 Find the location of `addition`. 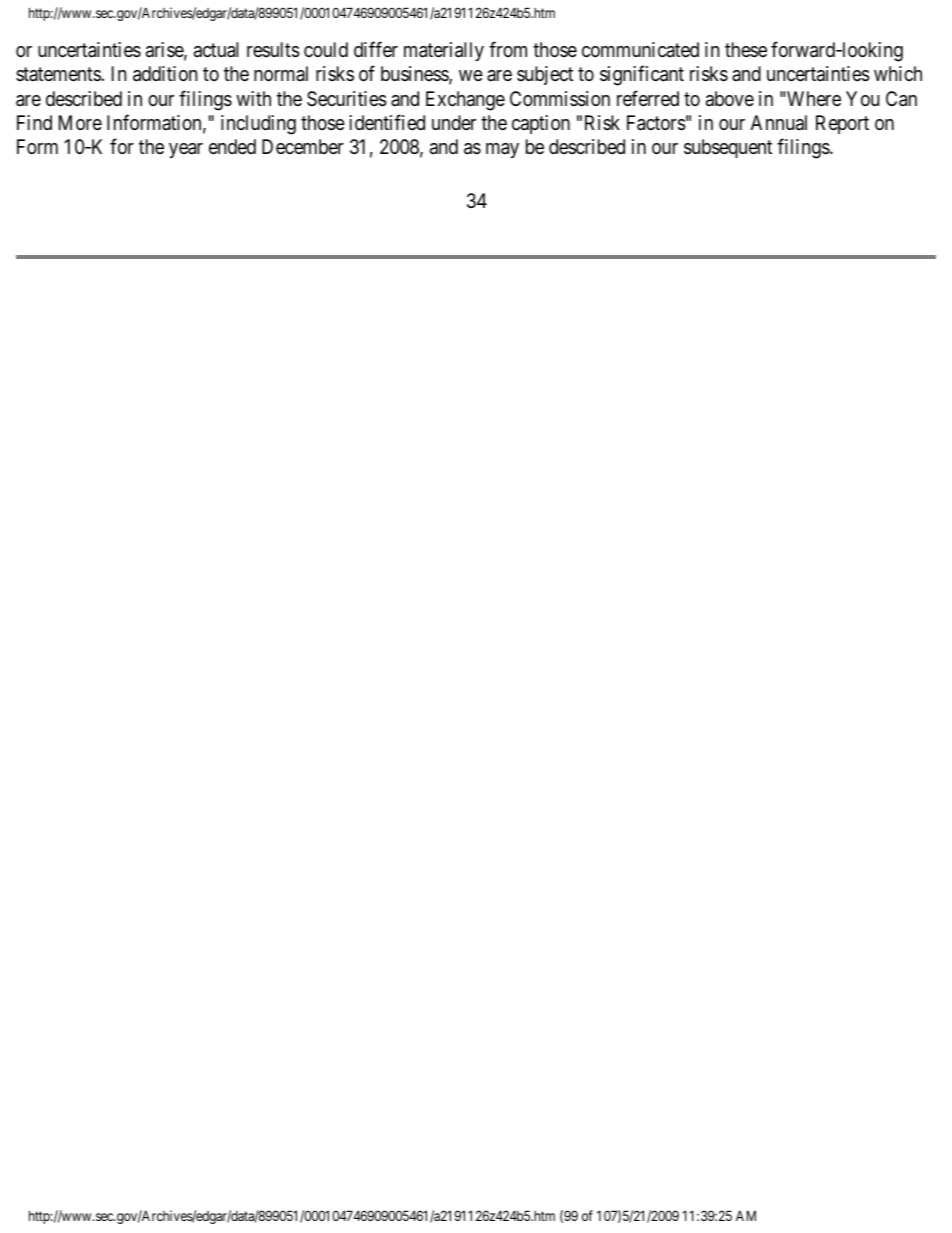

addition is located at coordinates (165, 74).
